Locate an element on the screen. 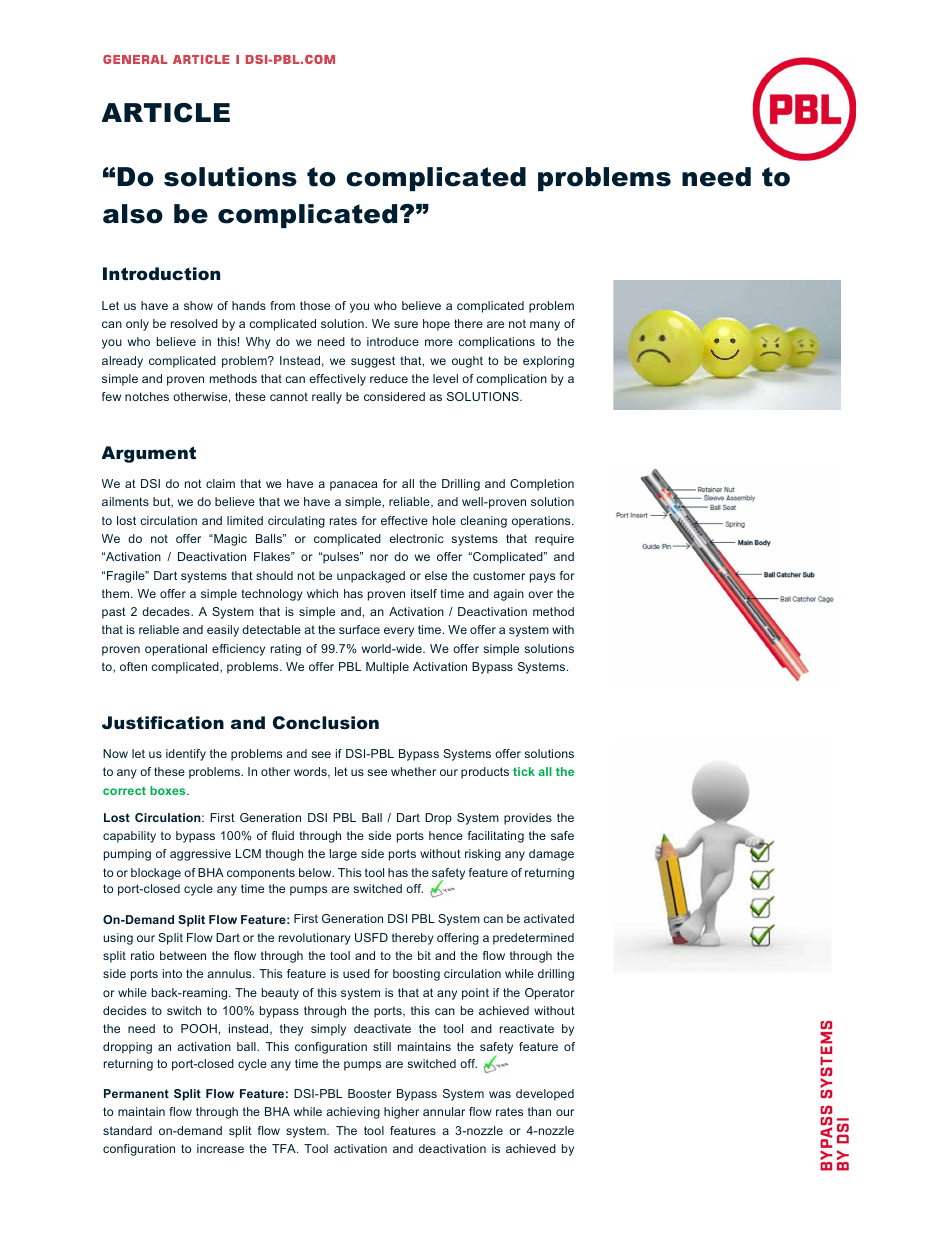  Permanent is located at coordinates (136, 1093).
